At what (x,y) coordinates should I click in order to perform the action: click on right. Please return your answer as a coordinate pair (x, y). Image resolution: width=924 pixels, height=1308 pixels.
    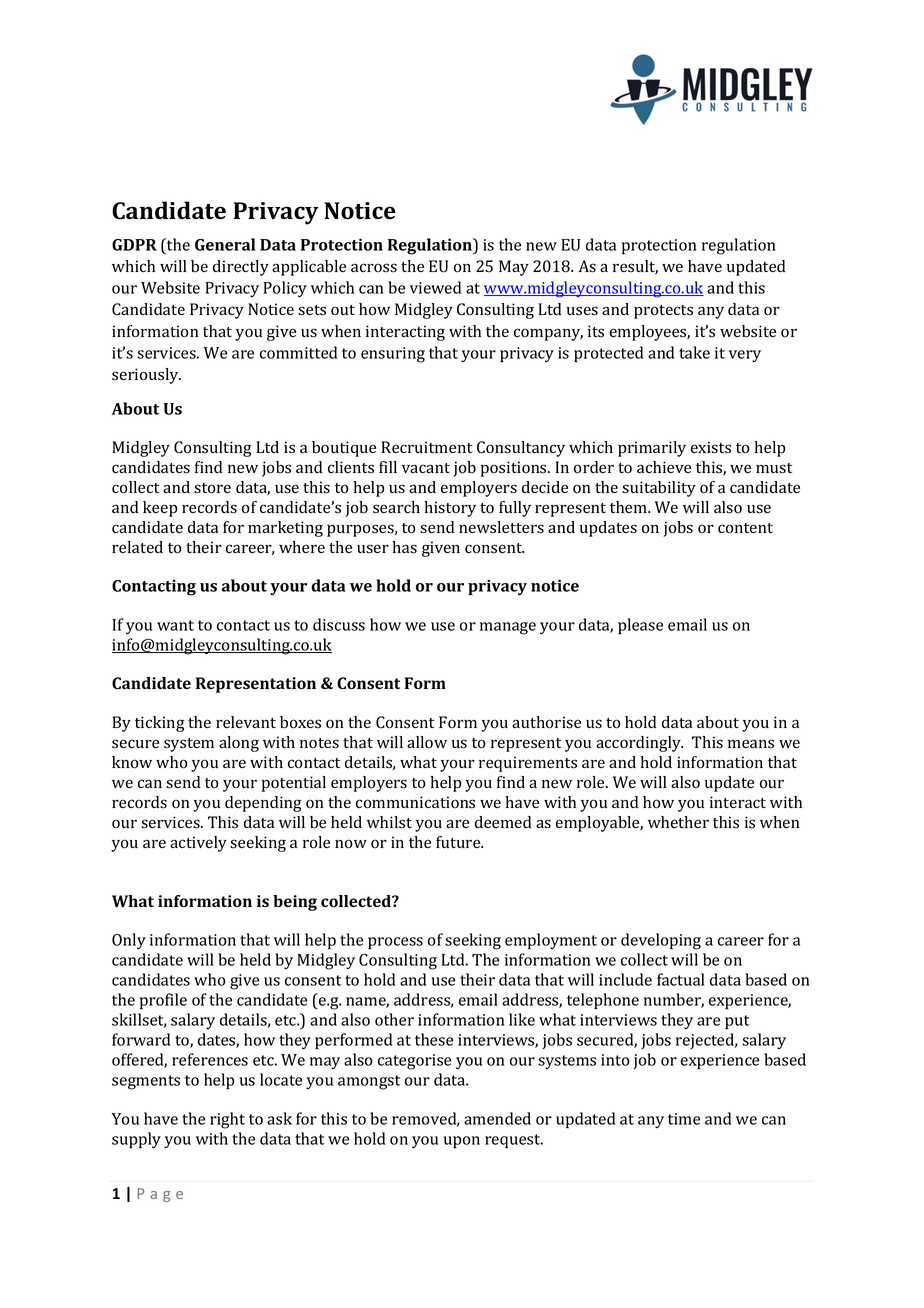
    Looking at the image, I should click on (227, 1120).
